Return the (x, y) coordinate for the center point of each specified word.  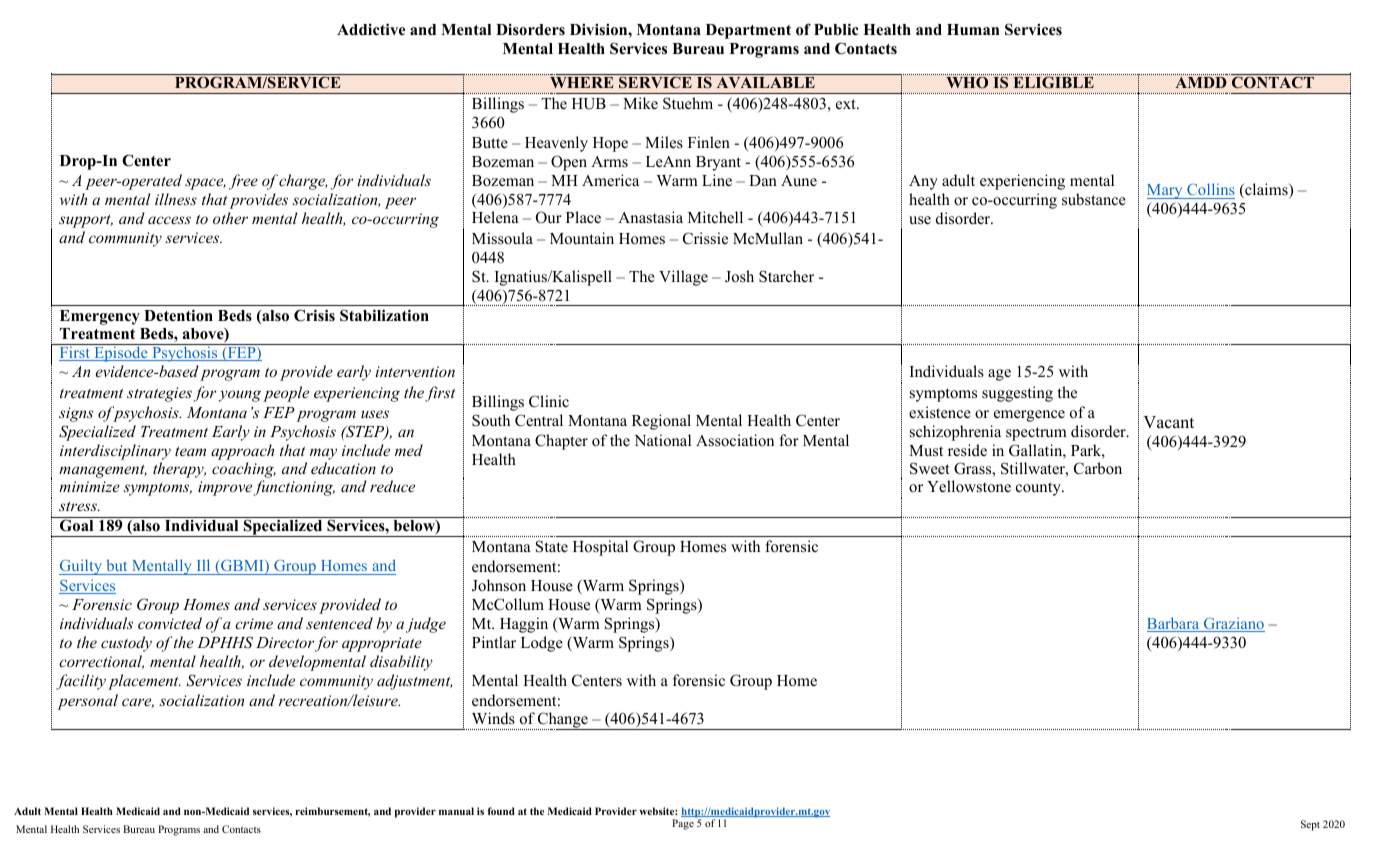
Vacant (1168, 422)
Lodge (542, 644)
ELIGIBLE (1053, 82)
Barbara (1174, 624)
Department (748, 31)
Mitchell (715, 217)
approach (242, 452)
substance (1094, 199)
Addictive (371, 29)
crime (254, 623)
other (230, 218)
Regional (661, 422)
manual (456, 811)
